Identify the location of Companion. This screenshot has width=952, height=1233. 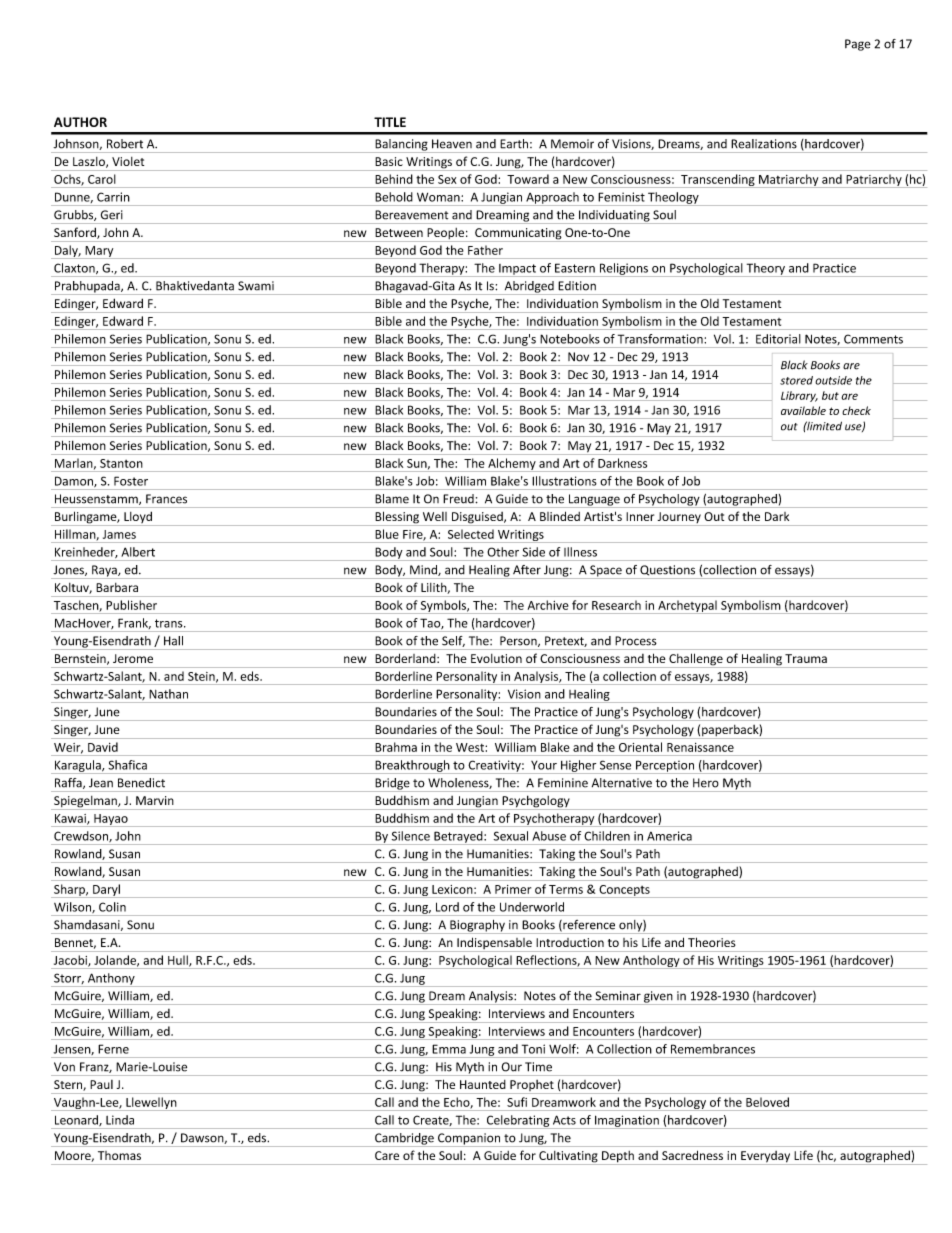
(469, 1140).
